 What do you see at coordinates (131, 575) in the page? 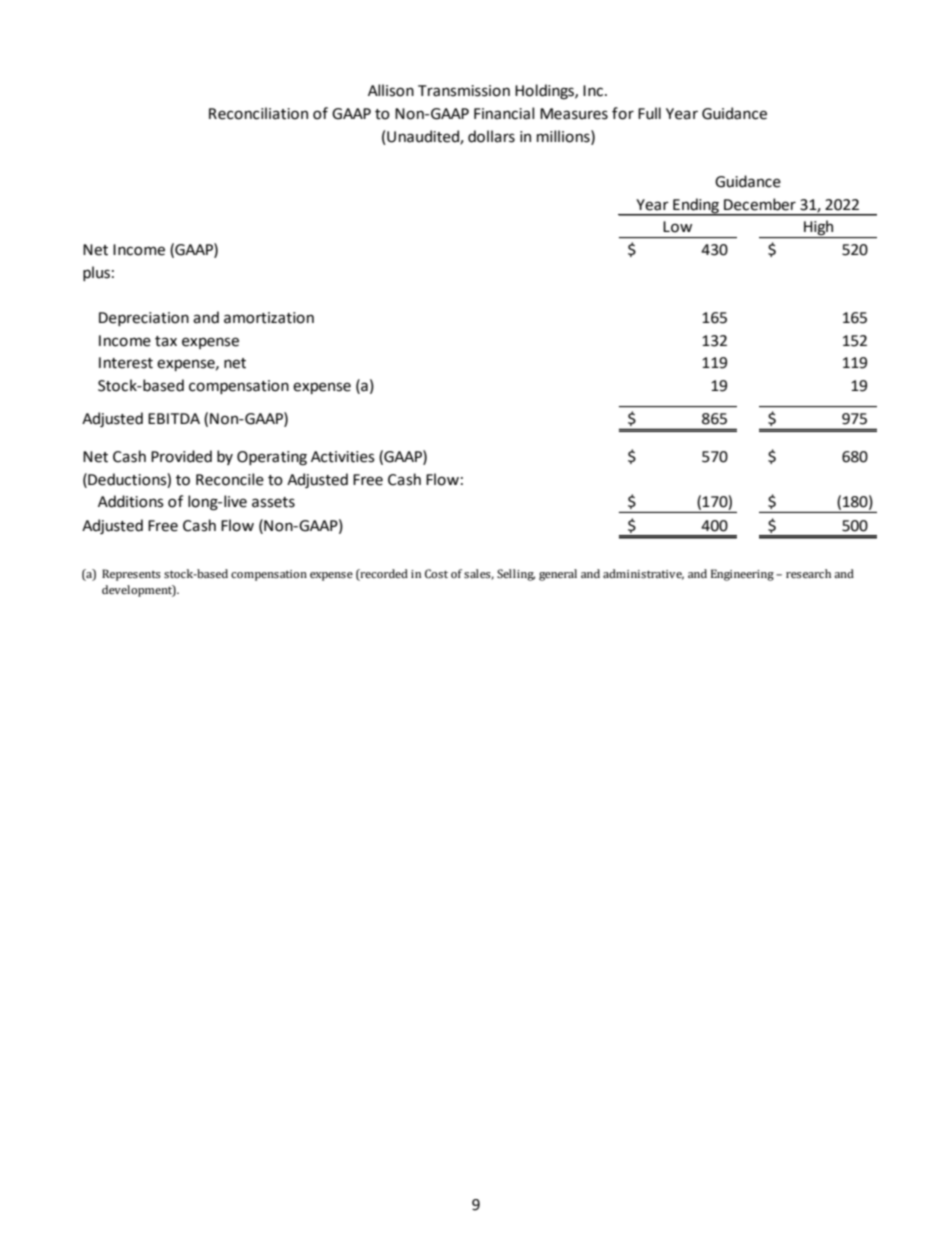
I see `Represents` at bounding box center [131, 575].
